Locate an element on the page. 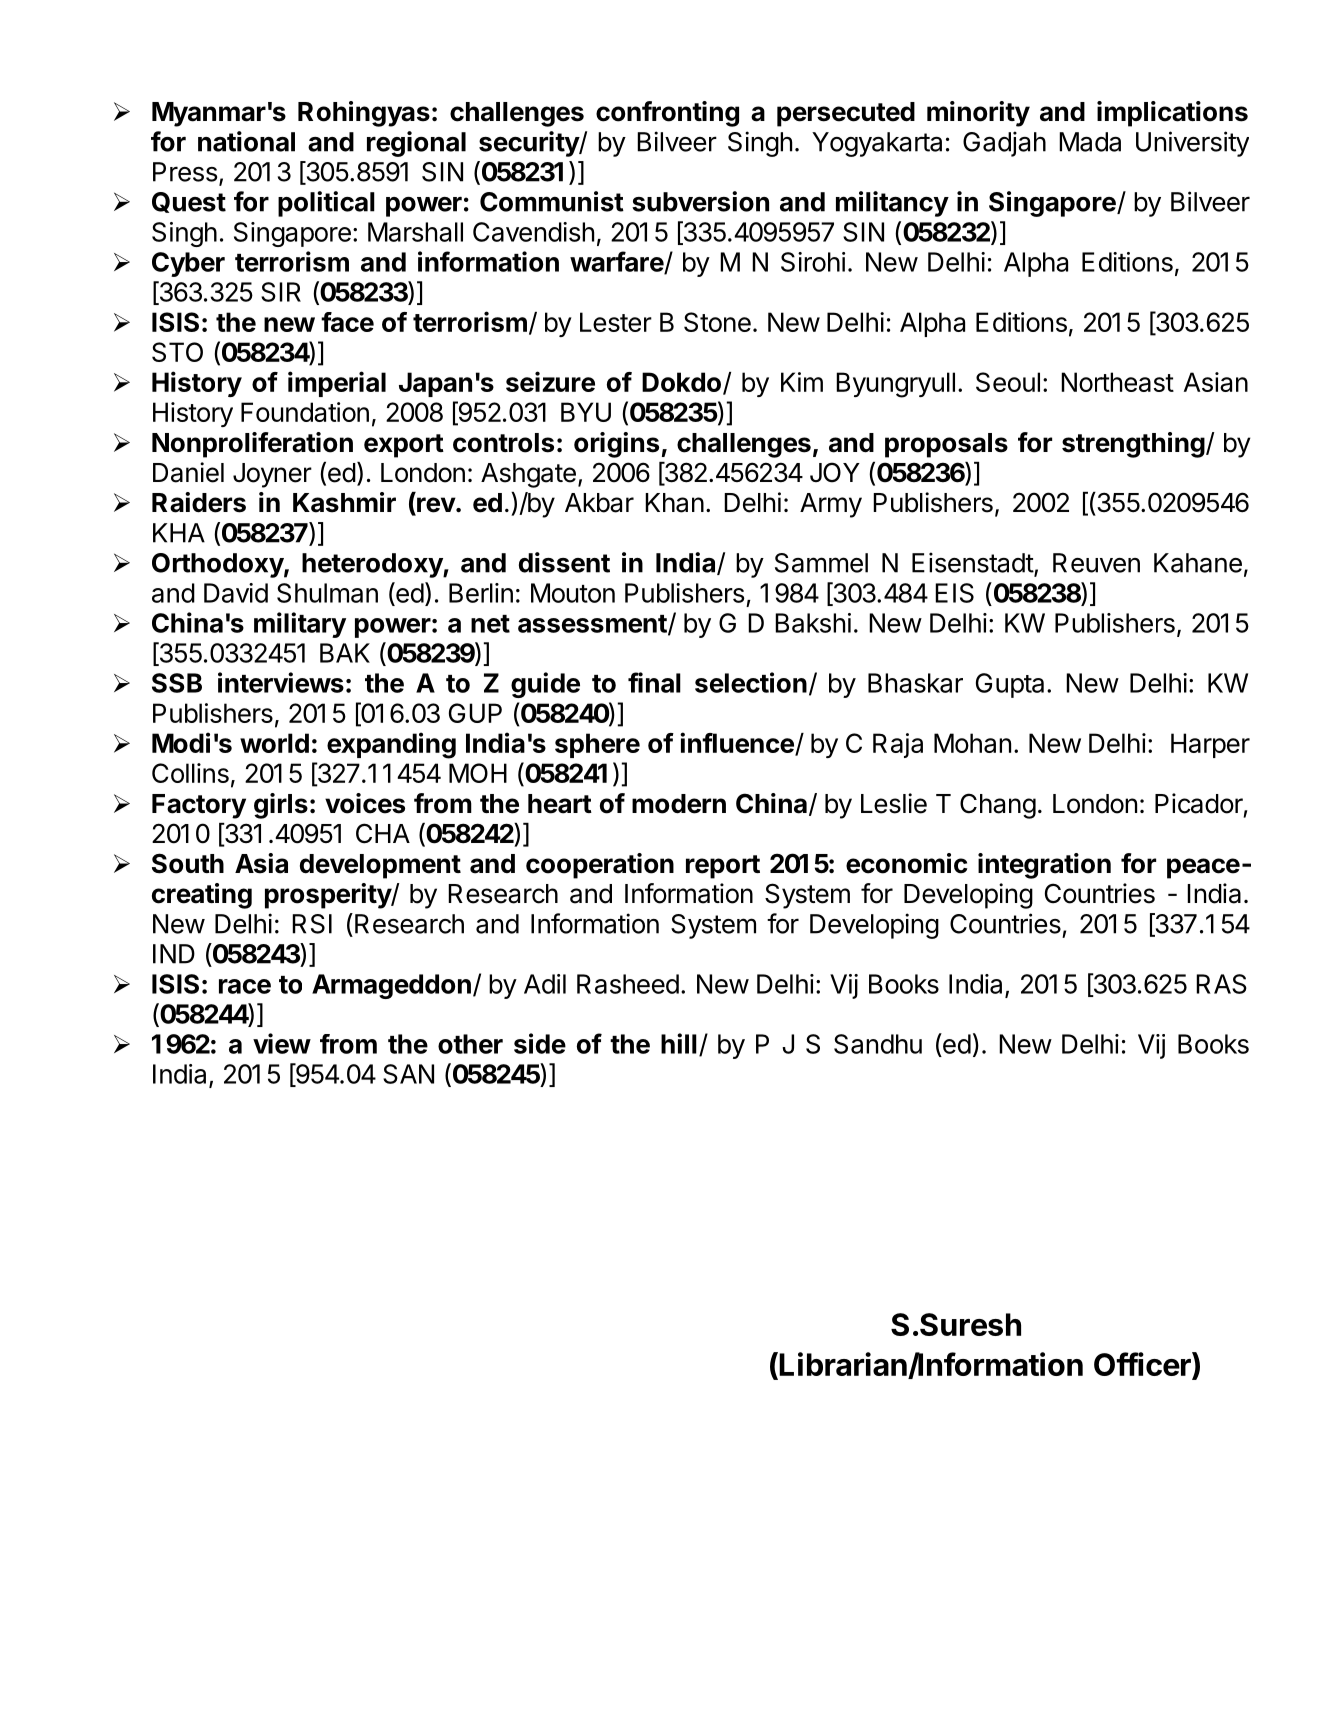  national is located at coordinates (246, 141).
